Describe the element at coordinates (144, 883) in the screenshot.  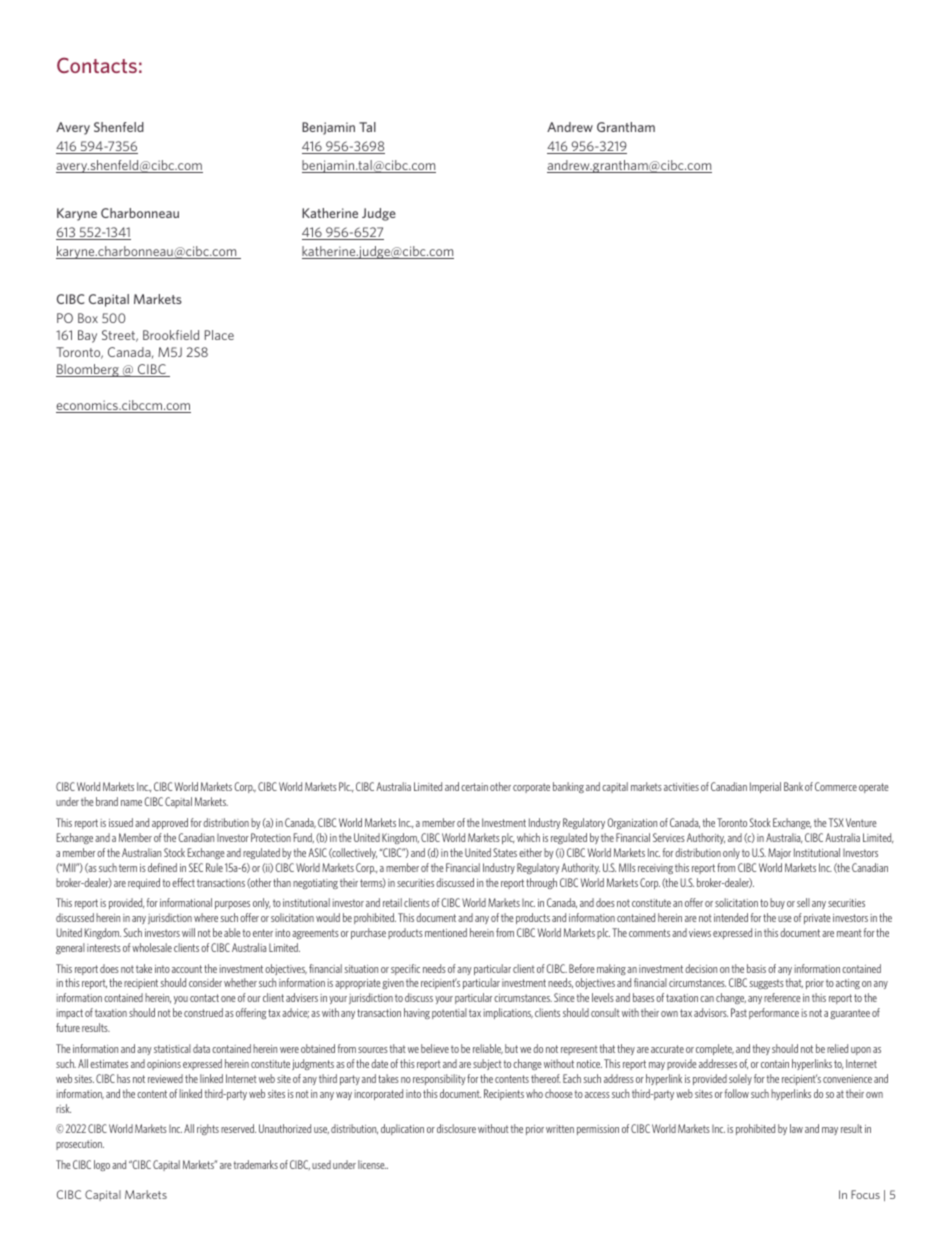
I see `required` at that location.
